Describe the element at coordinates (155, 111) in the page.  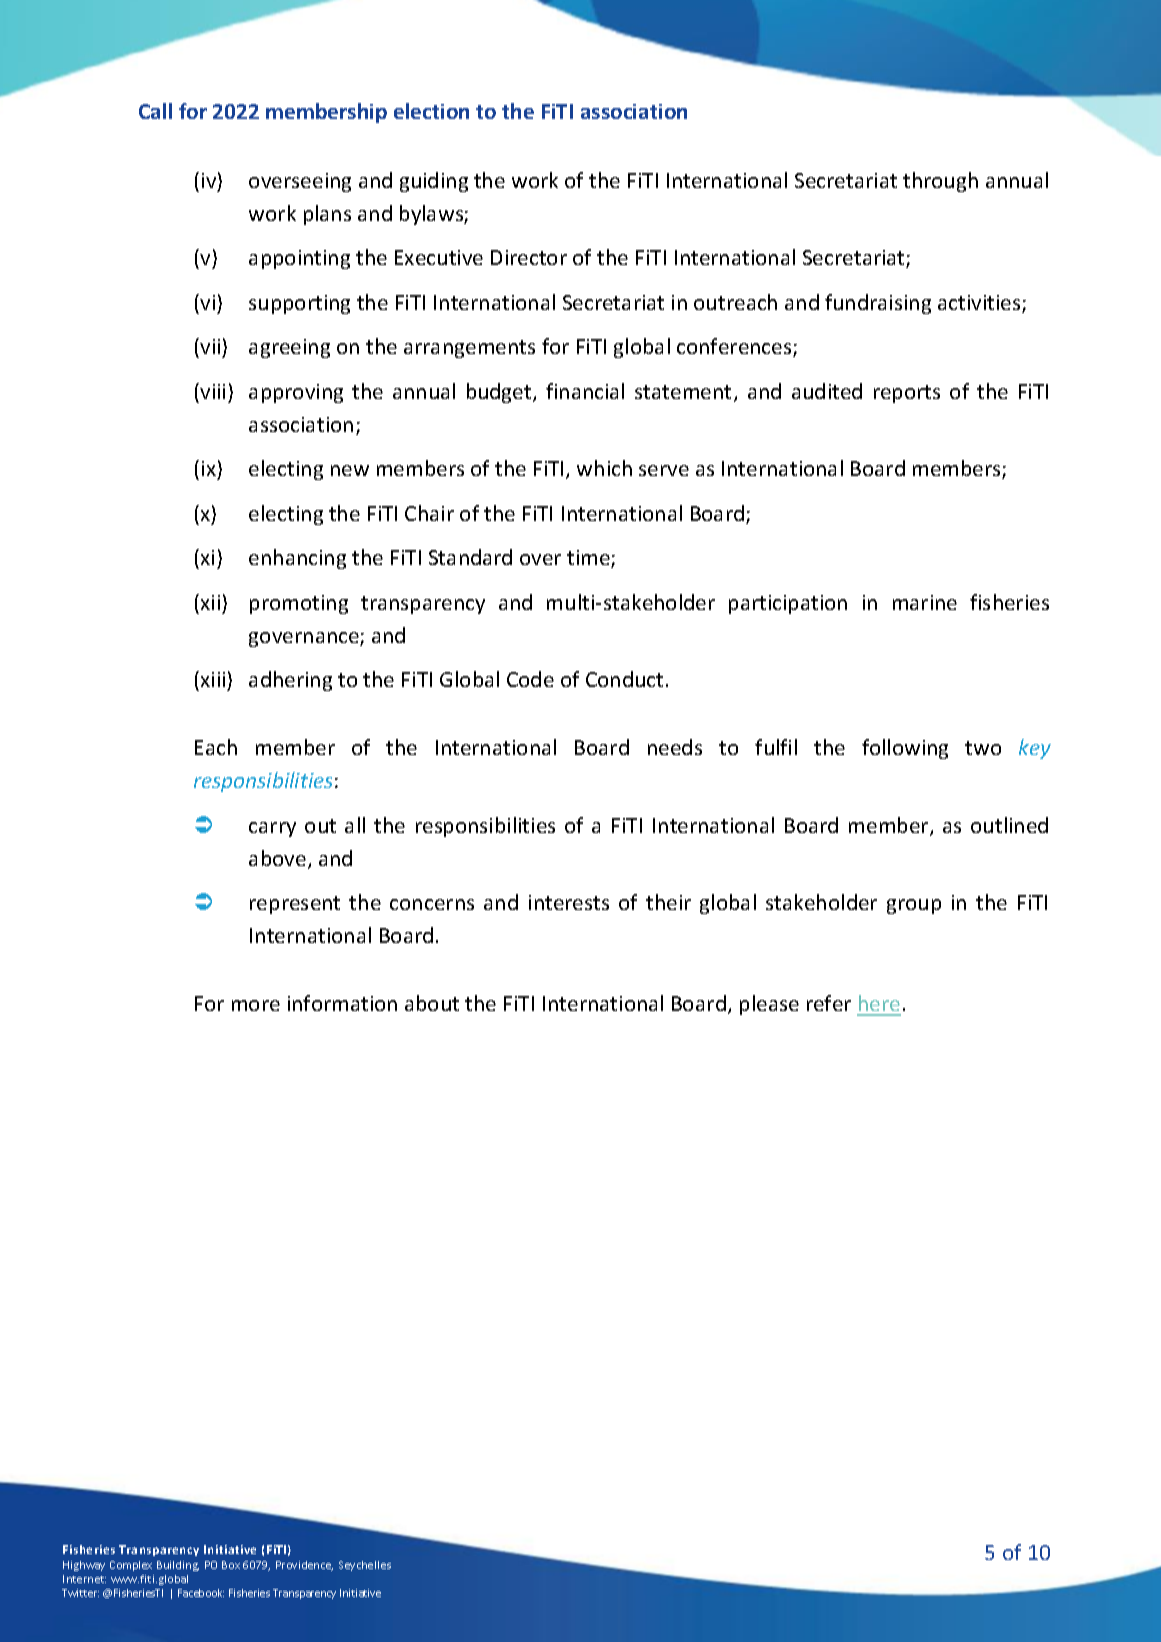
I see `Call` at that location.
